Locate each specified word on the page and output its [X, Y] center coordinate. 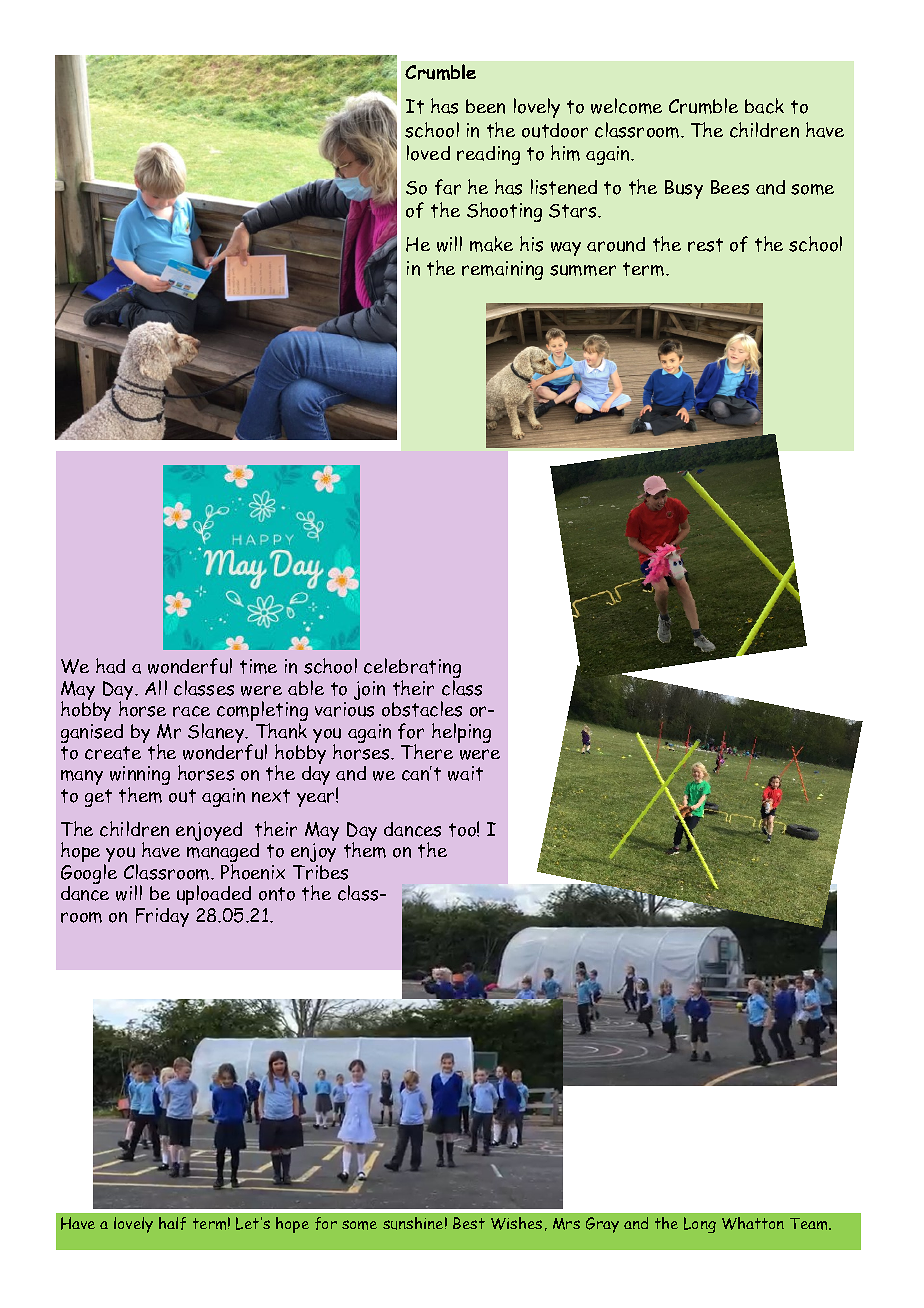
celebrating [412, 669]
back [764, 106]
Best [469, 1223]
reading [488, 155]
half [172, 1223]
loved [428, 153]
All [156, 687]
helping [461, 733]
